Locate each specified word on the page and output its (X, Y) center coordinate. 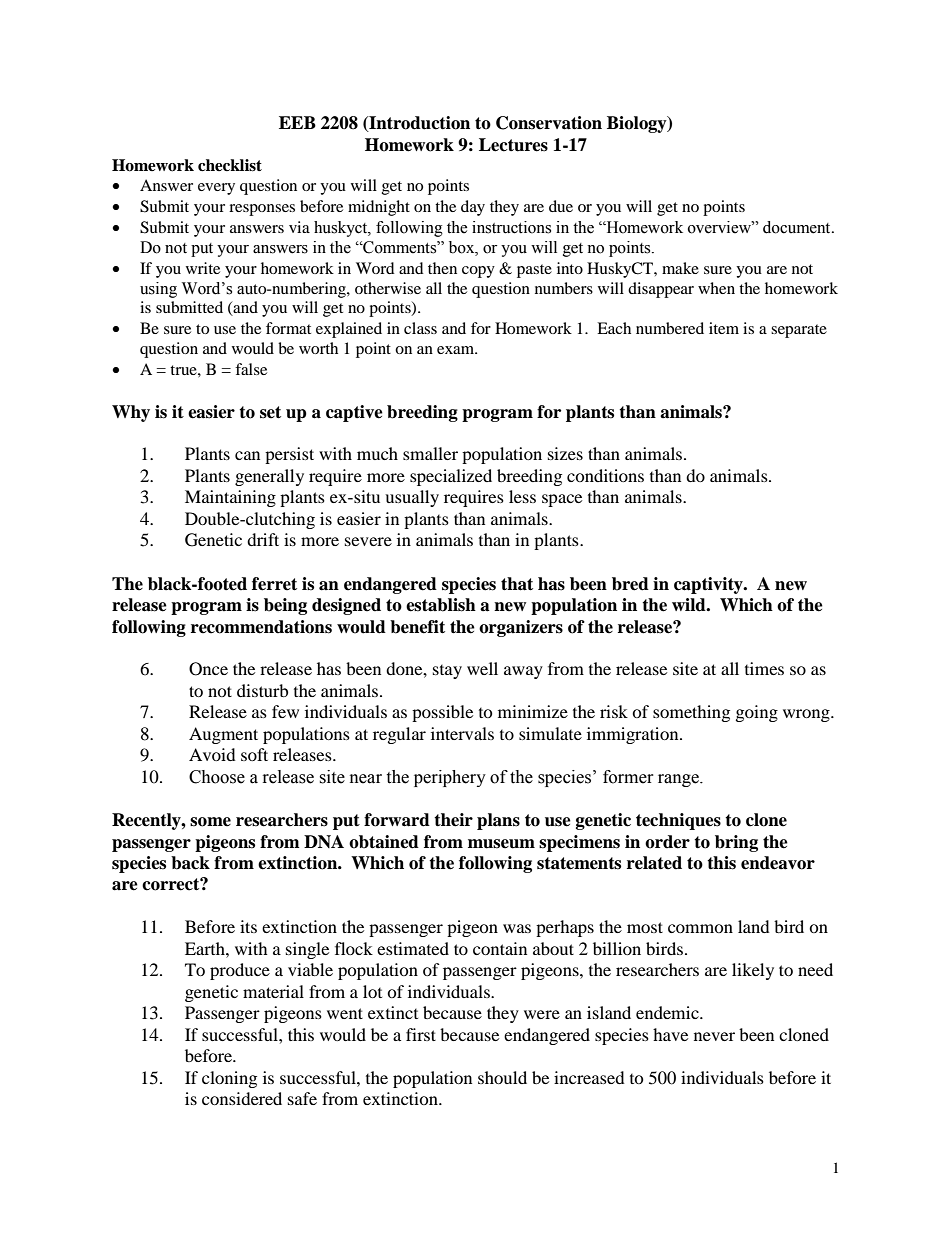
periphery (450, 778)
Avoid (212, 754)
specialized (451, 477)
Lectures (513, 145)
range (679, 780)
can (247, 455)
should (502, 1077)
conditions (605, 475)
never (714, 1036)
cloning (229, 1079)
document (798, 227)
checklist (230, 165)
